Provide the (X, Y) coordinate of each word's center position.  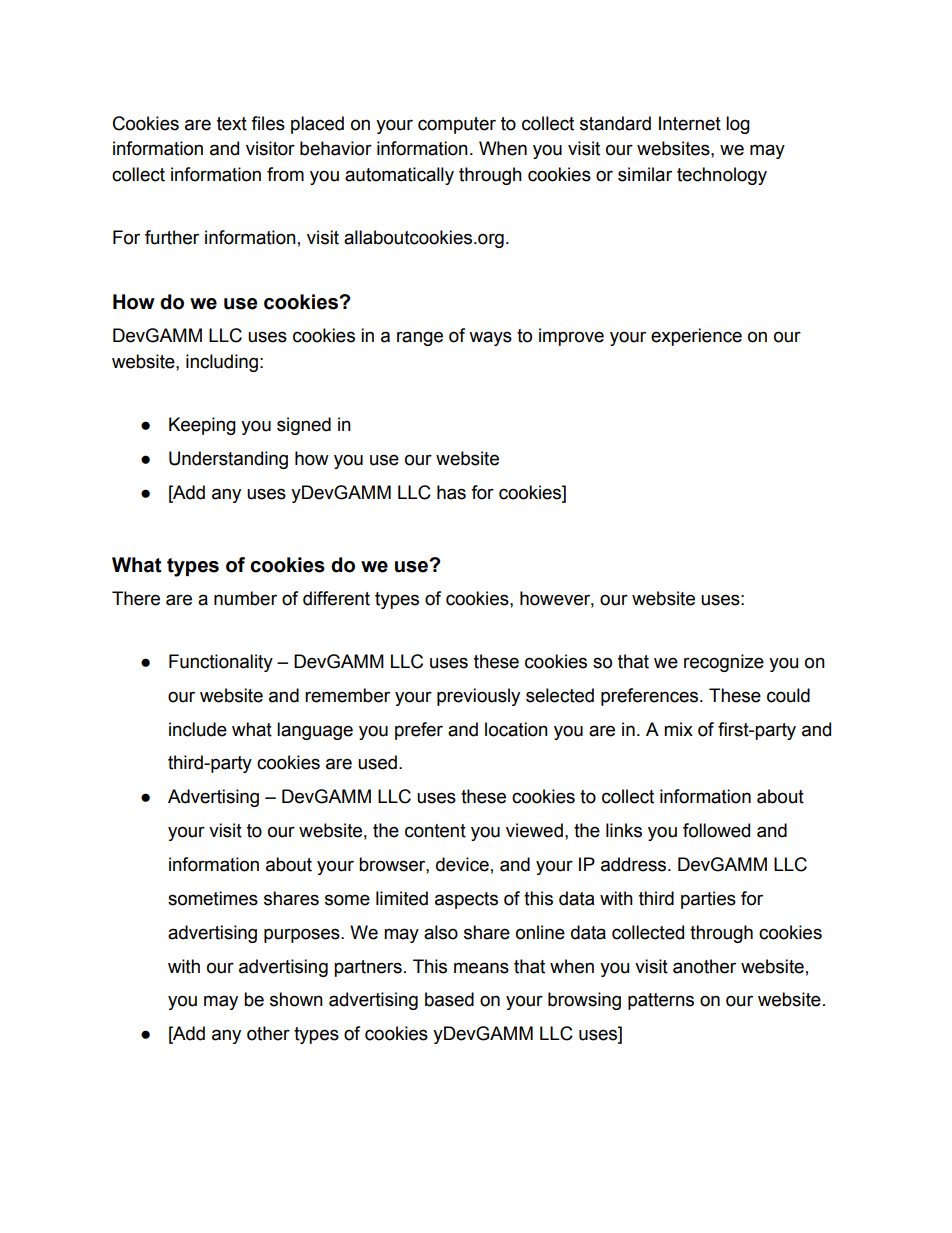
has (451, 492)
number (245, 598)
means (481, 968)
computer (457, 125)
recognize (724, 663)
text (232, 124)
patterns (661, 1001)
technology (722, 176)
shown (296, 999)
